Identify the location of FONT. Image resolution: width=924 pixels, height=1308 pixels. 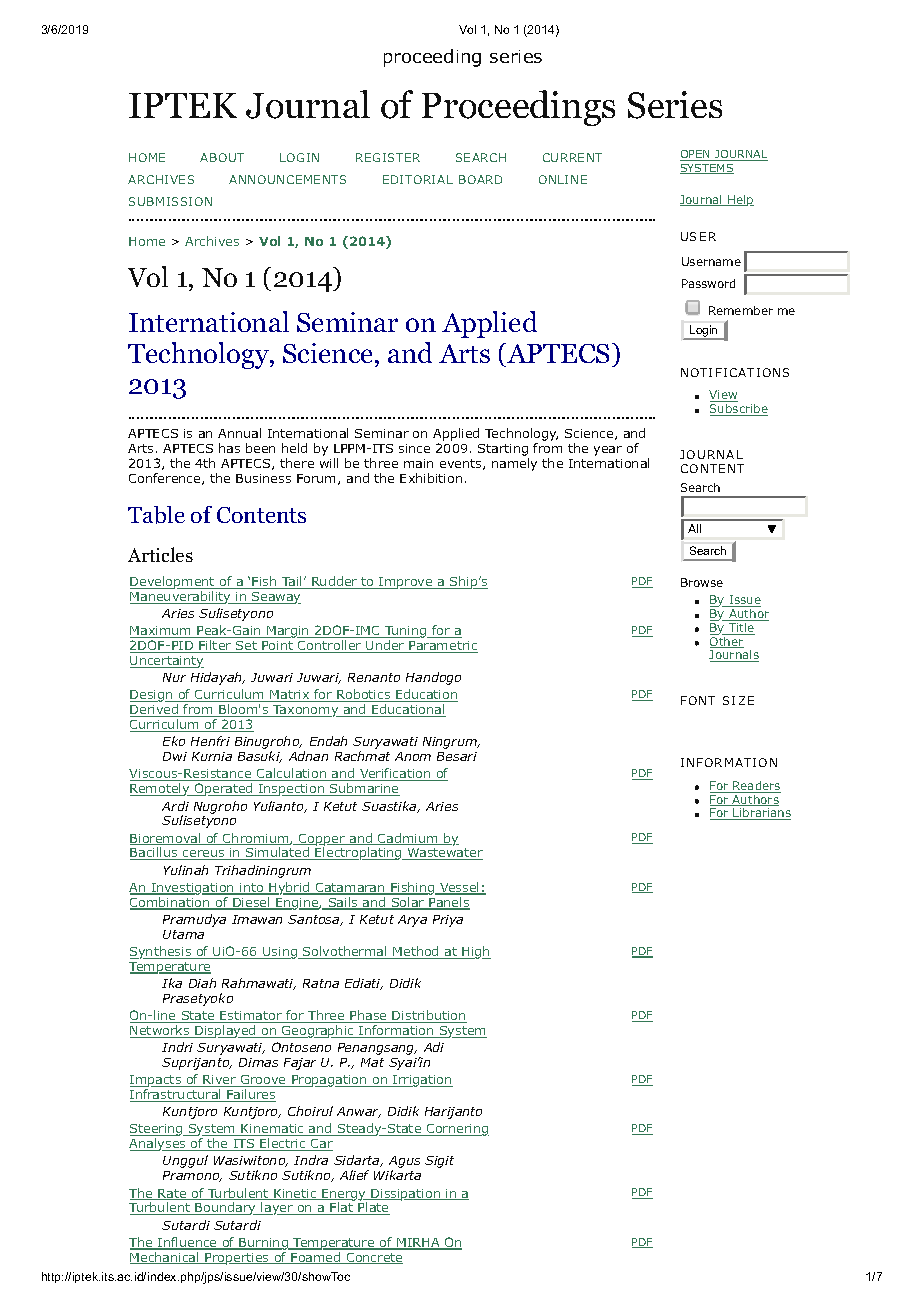
(698, 700).
